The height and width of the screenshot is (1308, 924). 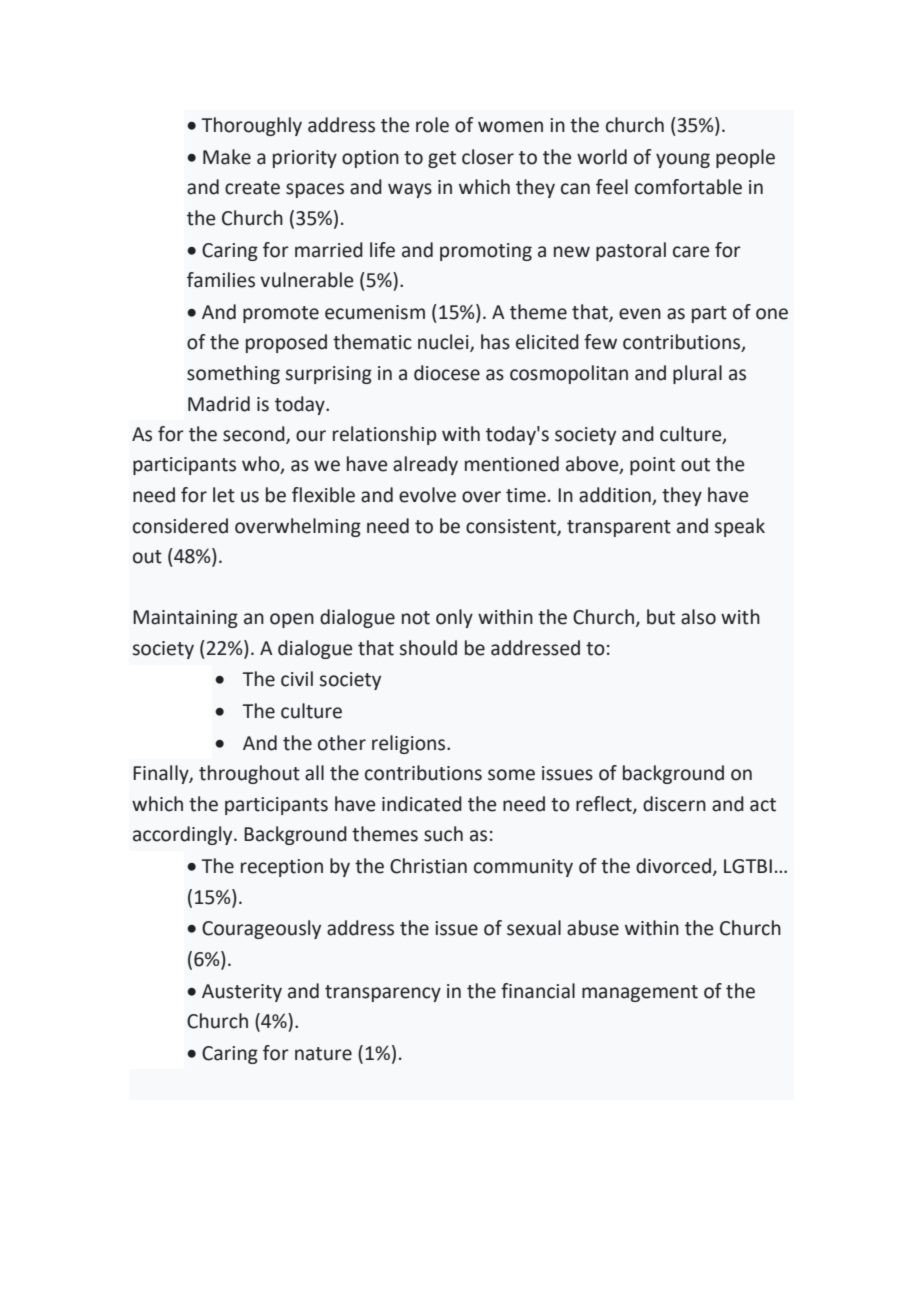 I want to click on open, so click(x=292, y=620).
